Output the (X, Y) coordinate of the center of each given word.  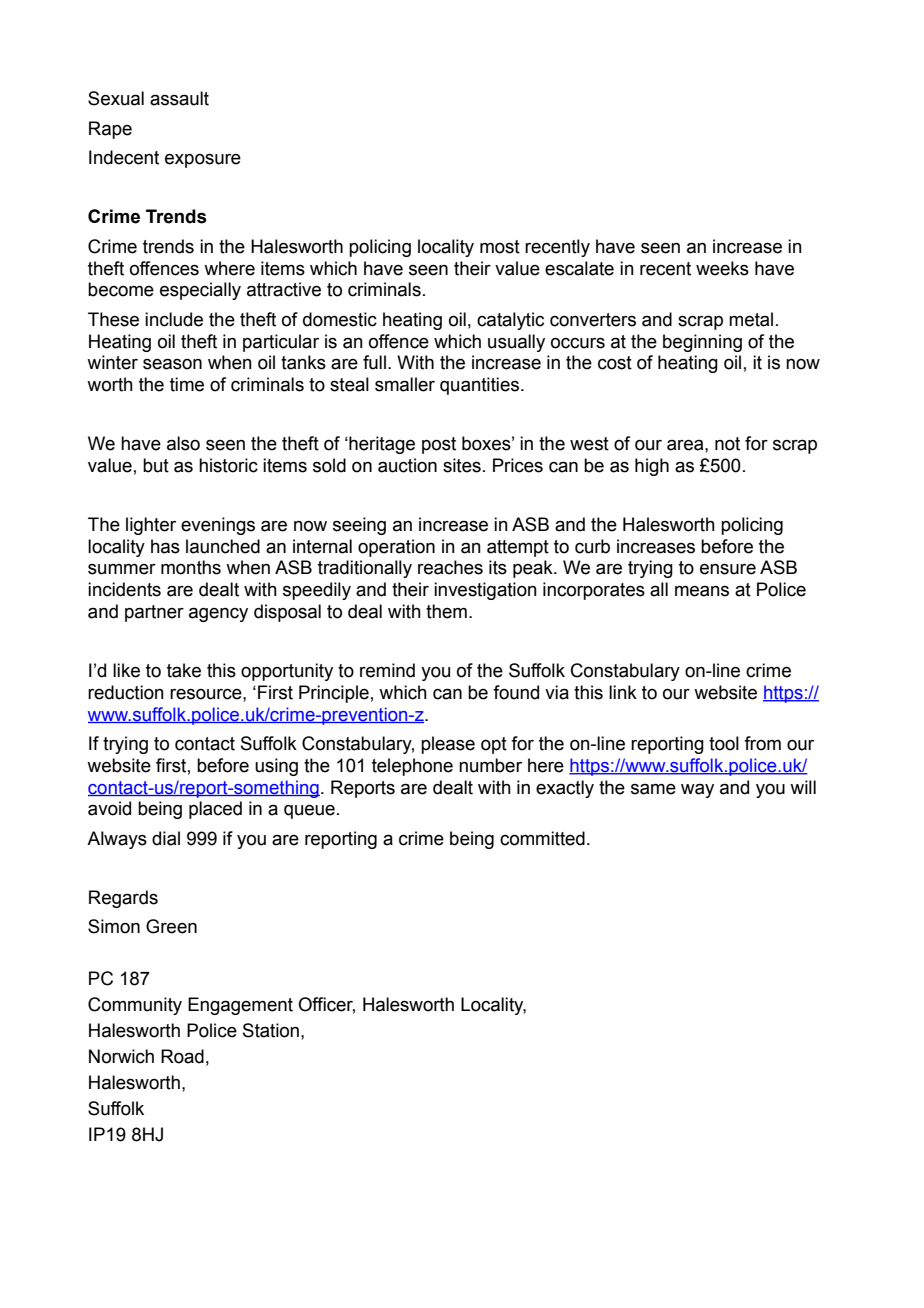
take (184, 670)
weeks (722, 268)
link (623, 692)
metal (751, 319)
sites (462, 465)
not (727, 444)
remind (387, 670)
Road (182, 1056)
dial (166, 838)
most (500, 247)
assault (179, 98)
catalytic (510, 321)
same (653, 789)
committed (542, 838)
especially (200, 291)
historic (228, 465)
